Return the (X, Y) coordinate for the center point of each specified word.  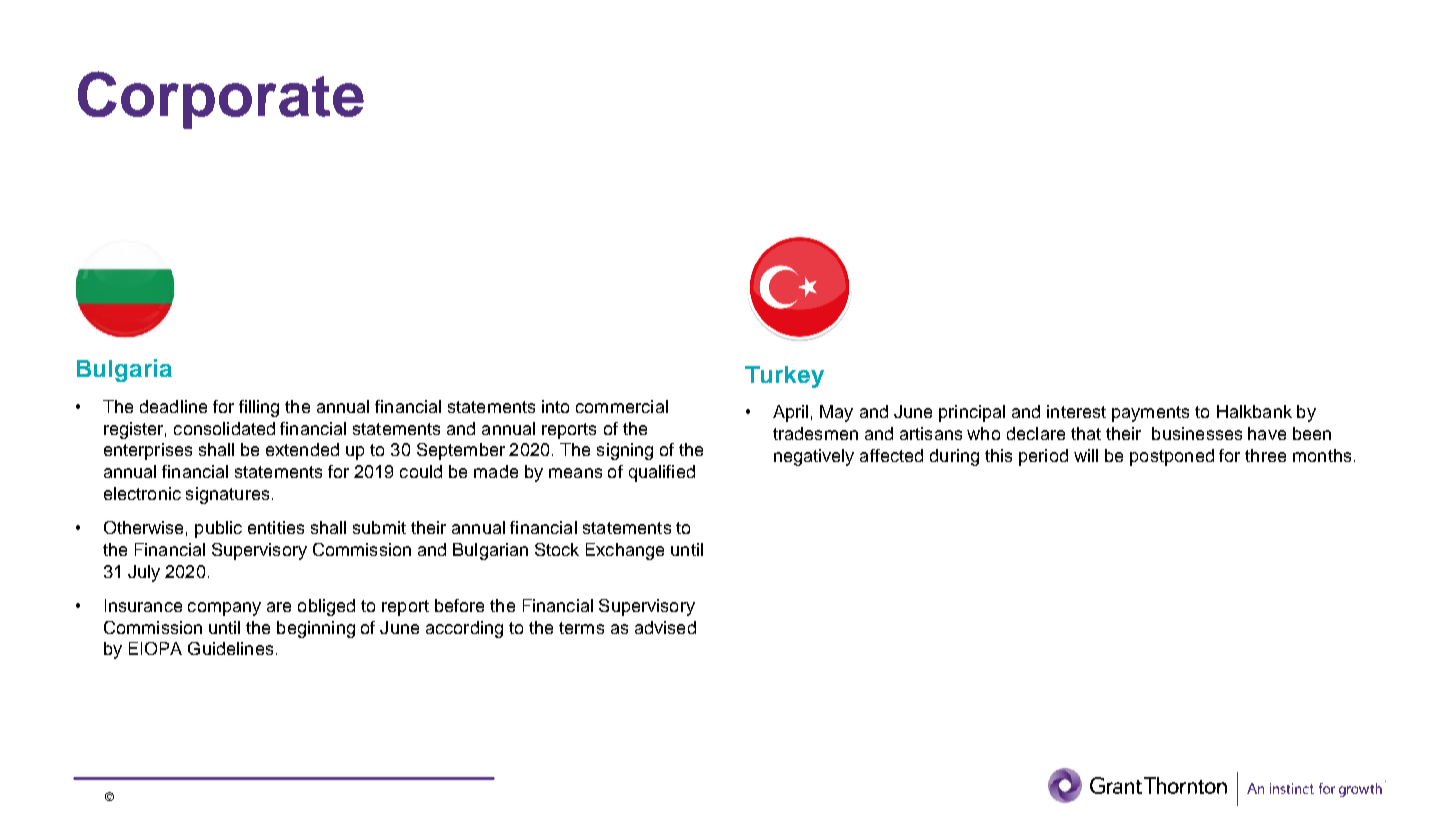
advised (665, 627)
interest (1076, 411)
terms (581, 628)
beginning (316, 629)
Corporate (221, 100)
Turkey (784, 377)
